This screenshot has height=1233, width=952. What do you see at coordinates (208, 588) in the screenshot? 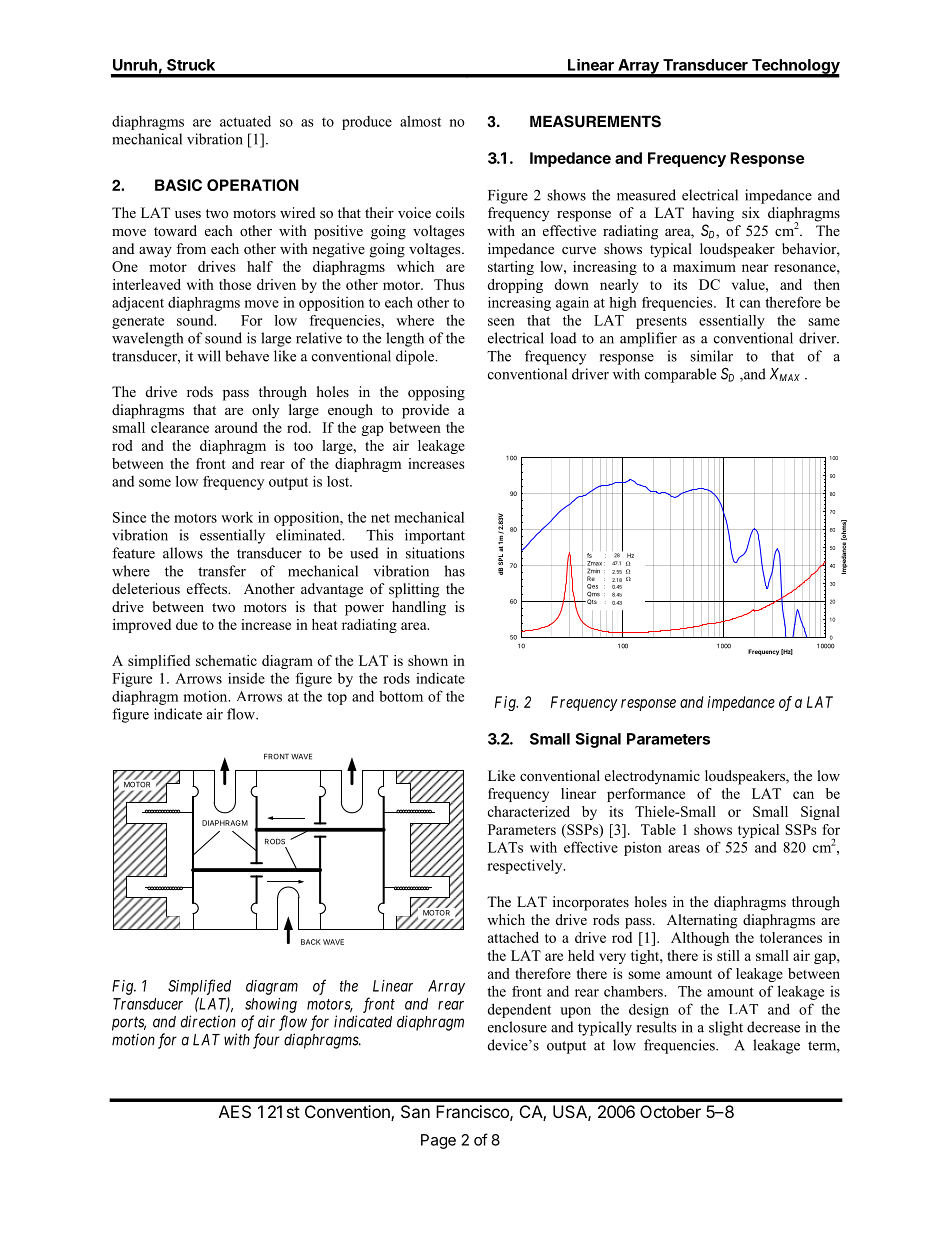
I see `effects` at bounding box center [208, 588].
